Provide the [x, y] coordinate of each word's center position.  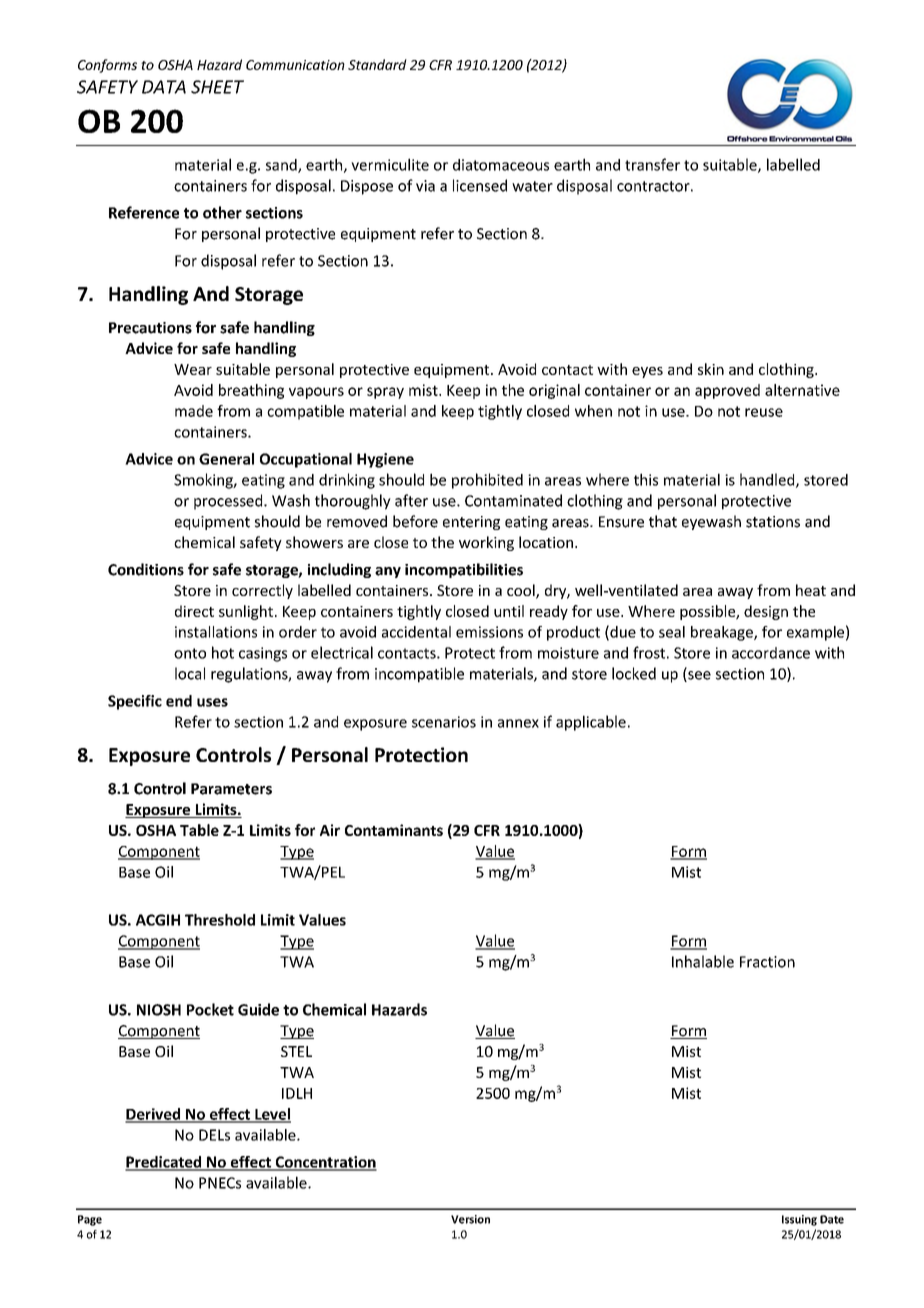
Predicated [164, 1163]
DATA [164, 87]
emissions [489, 632]
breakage [723, 633]
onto [190, 653]
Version [470, 1219]
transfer [652, 164]
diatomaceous [501, 165]
